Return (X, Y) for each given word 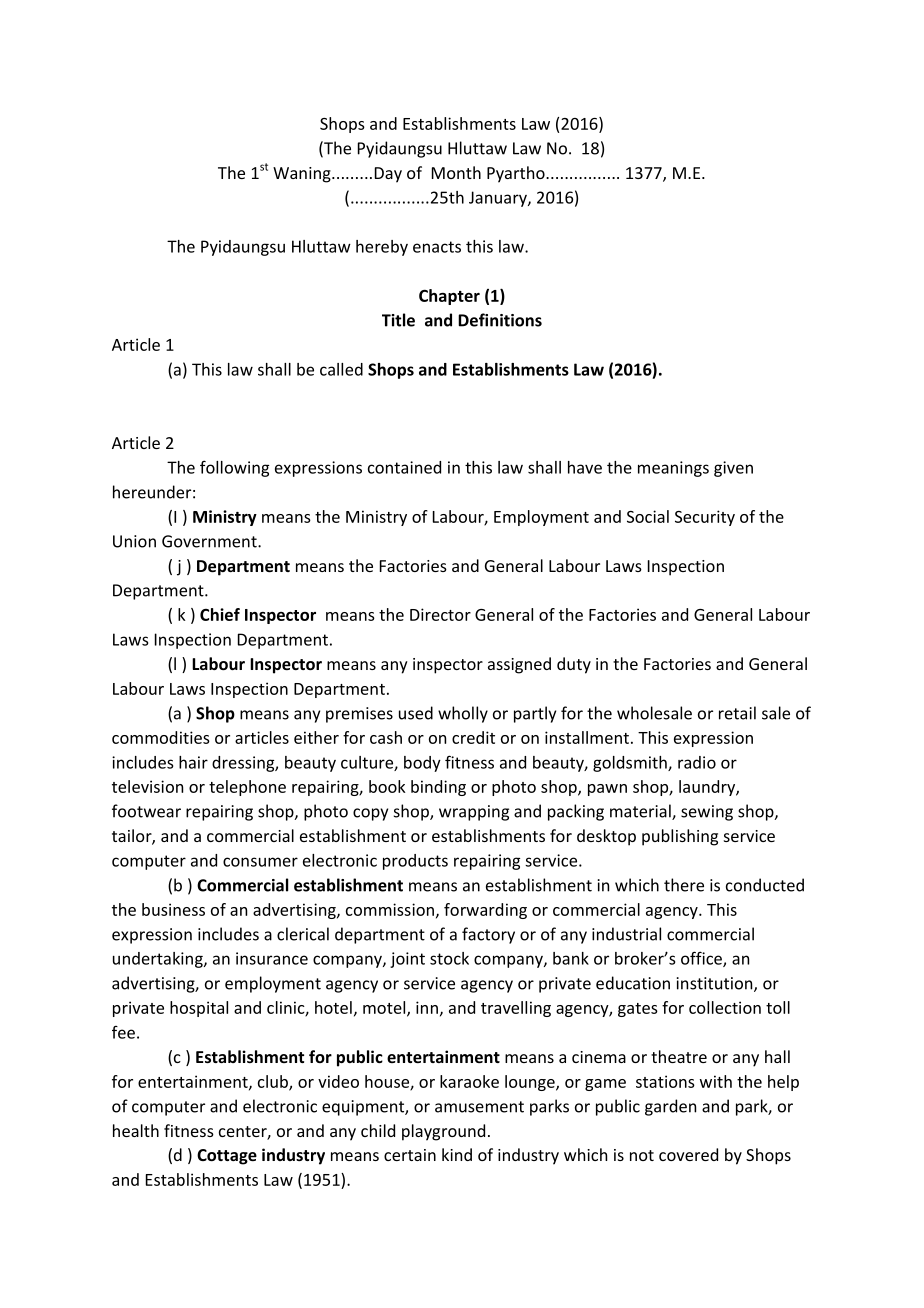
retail (737, 713)
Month (456, 172)
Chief (220, 614)
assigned (519, 665)
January (499, 199)
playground (443, 1132)
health (136, 1130)
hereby (382, 248)
